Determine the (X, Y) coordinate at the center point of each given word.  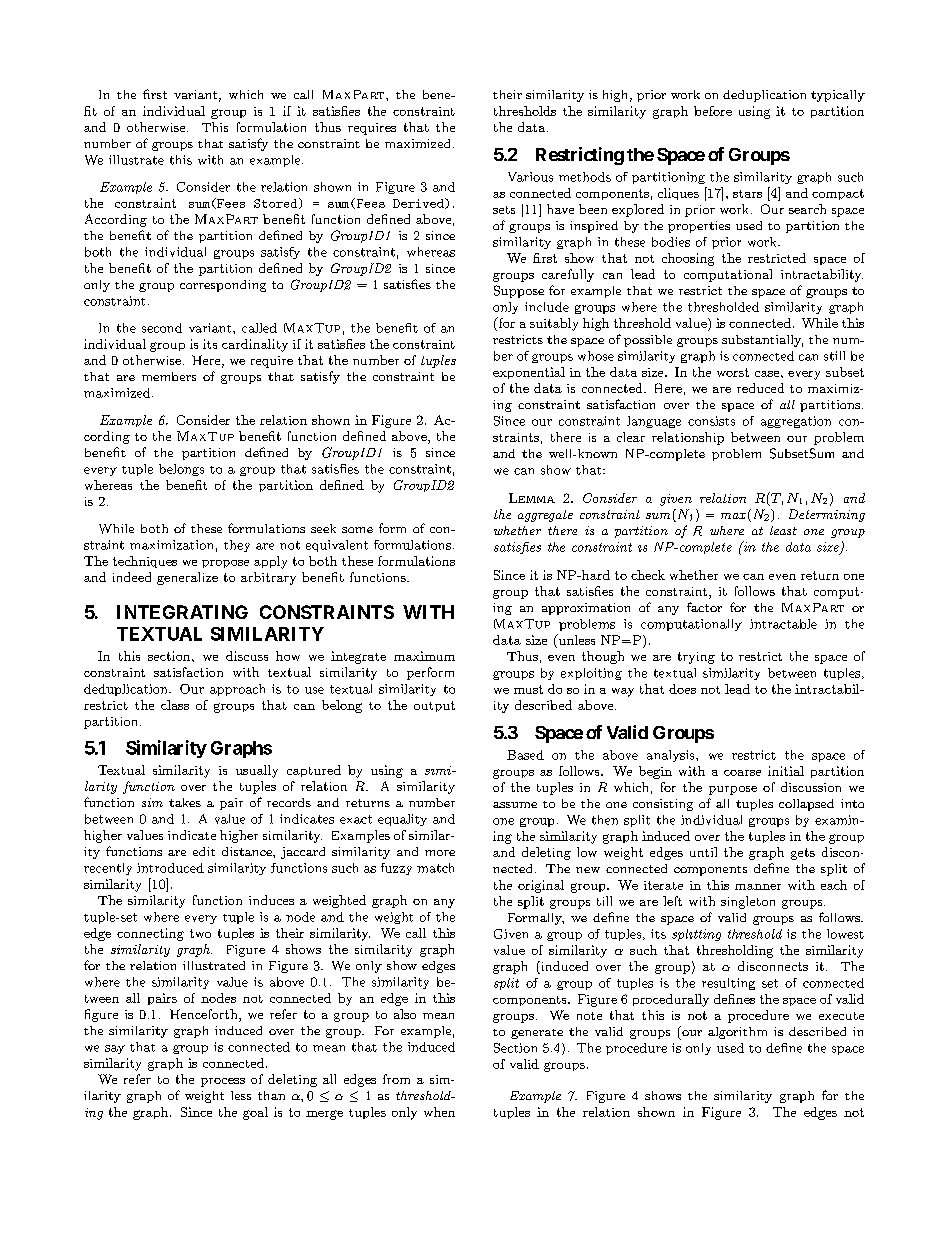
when (439, 1112)
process (223, 1082)
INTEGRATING (182, 612)
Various (530, 177)
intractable (783, 624)
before (713, 111)
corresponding (223, 286)
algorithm (737, 1033)
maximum (424, 656)
